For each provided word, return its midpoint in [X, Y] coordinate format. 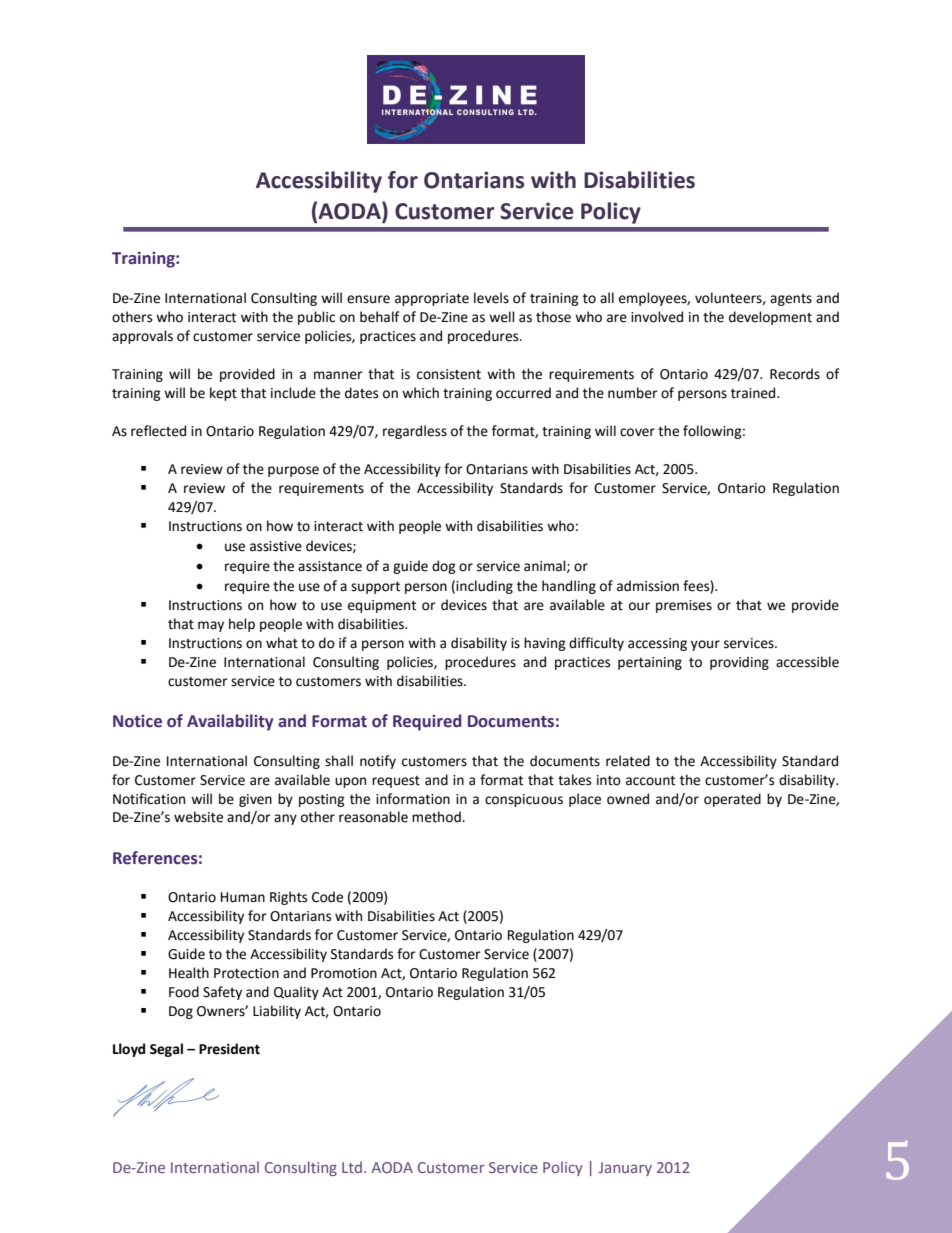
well [502, 317]
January [625, 1169]
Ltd [352, 1167]
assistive [276, 546]
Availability [230, 722]
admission [648, 586]
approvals [142, 337]
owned [628, 799]
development [770, 318]
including [484, 587]
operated [732, 800]
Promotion [344, 973]
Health [189, 973]
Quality [296, 993]
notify [378, 762]
